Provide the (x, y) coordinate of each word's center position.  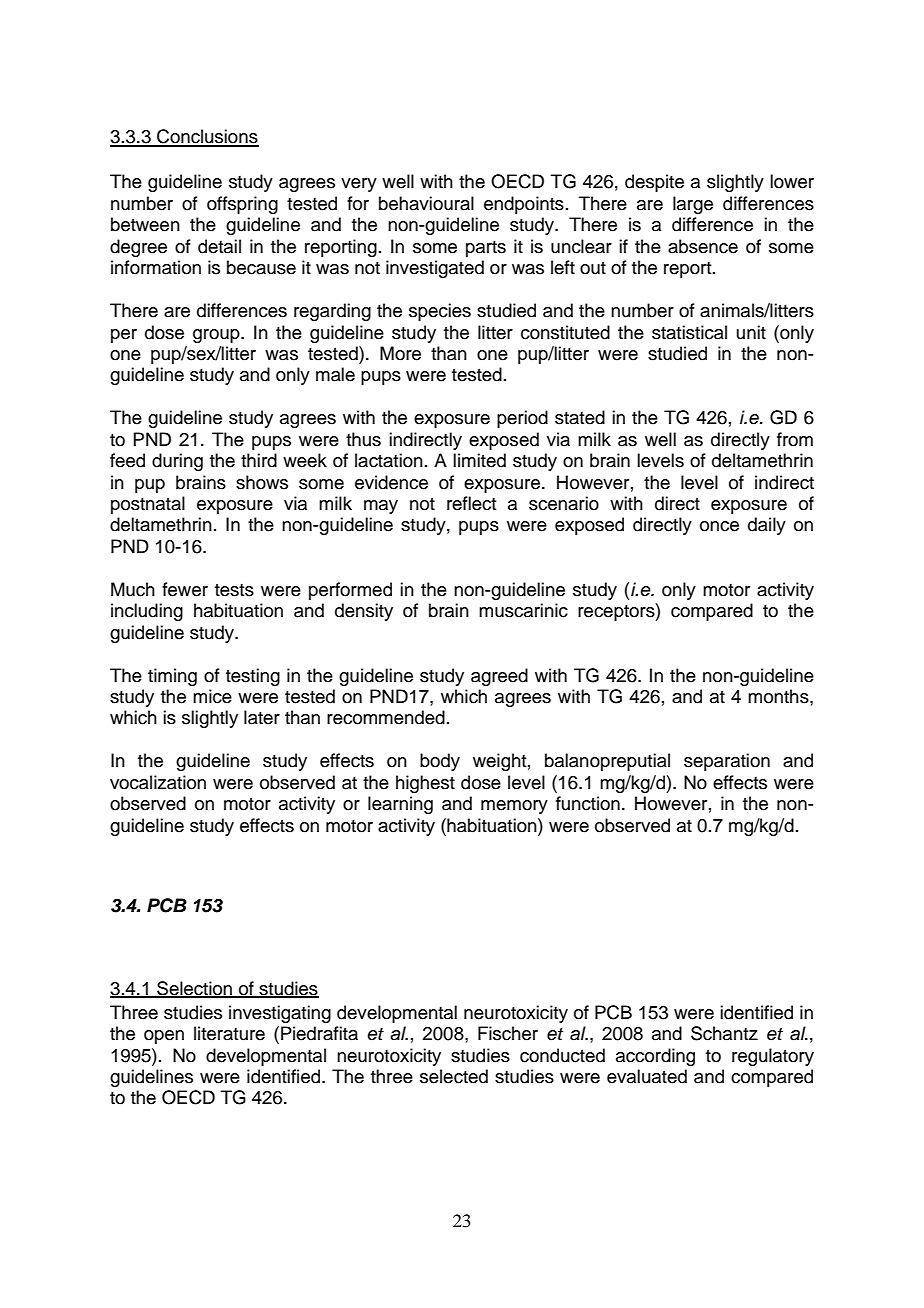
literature (229, 1033)
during (177, 462)
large (693, 205)
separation (727, 762)
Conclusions (207, 137)
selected (454, 1076)
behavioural (426, 203)
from (795, 439)
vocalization (158, 782)
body (440, 762)
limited (479, 460)
